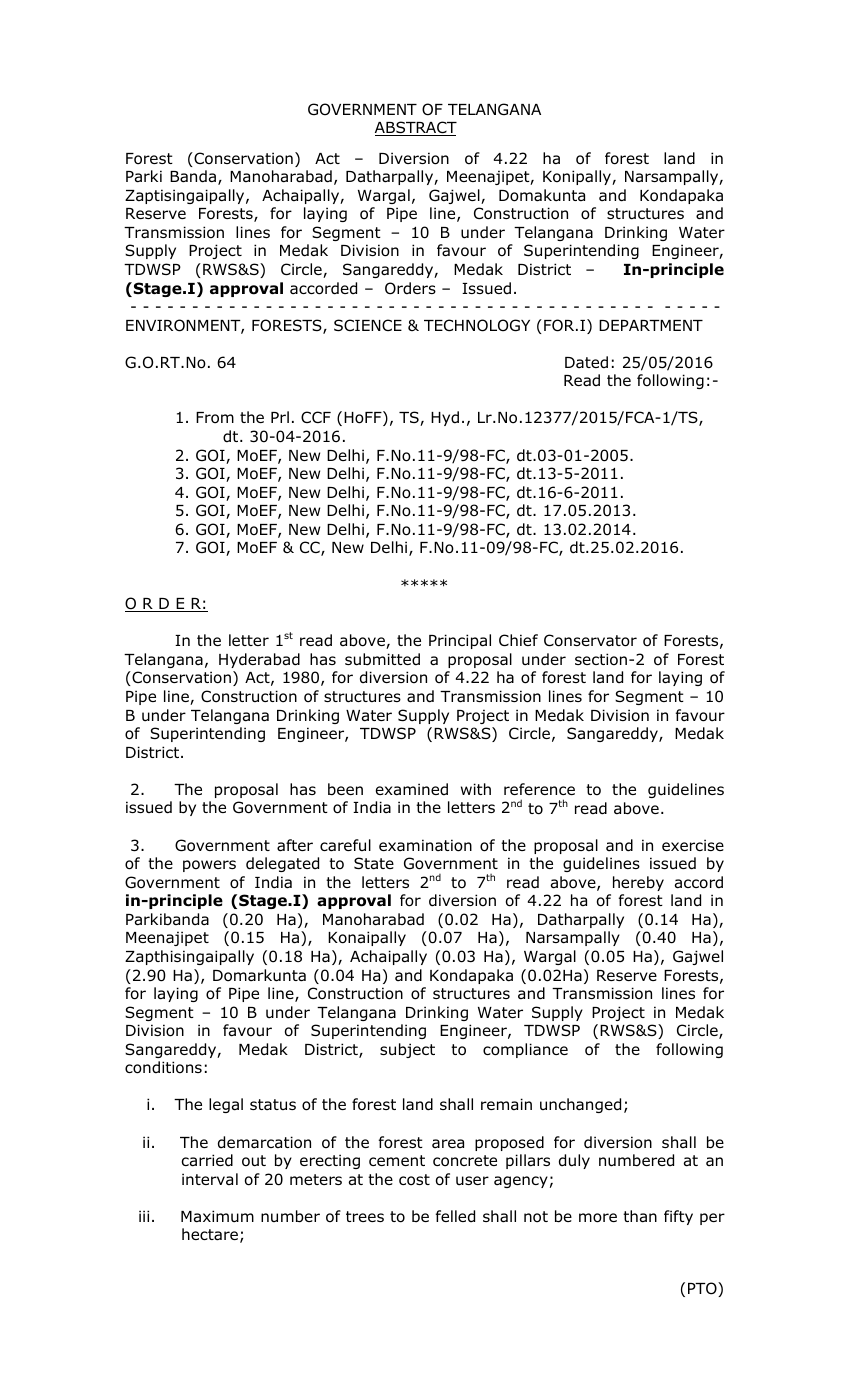 This image has height=1400, width=849. I want to click on Orders, so click(410, 288).
